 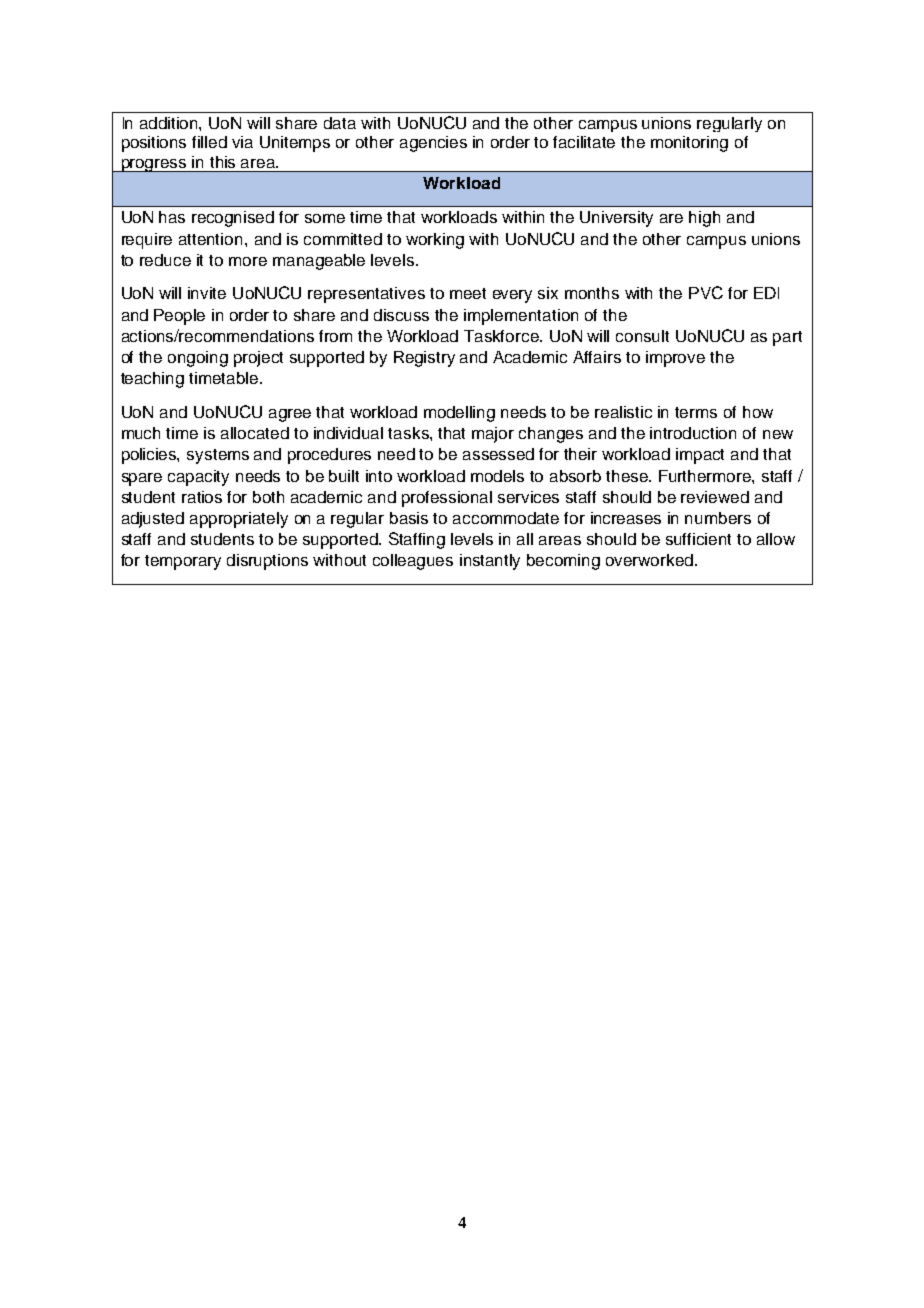 I want to click on improve, so click(x=675, y=359).
